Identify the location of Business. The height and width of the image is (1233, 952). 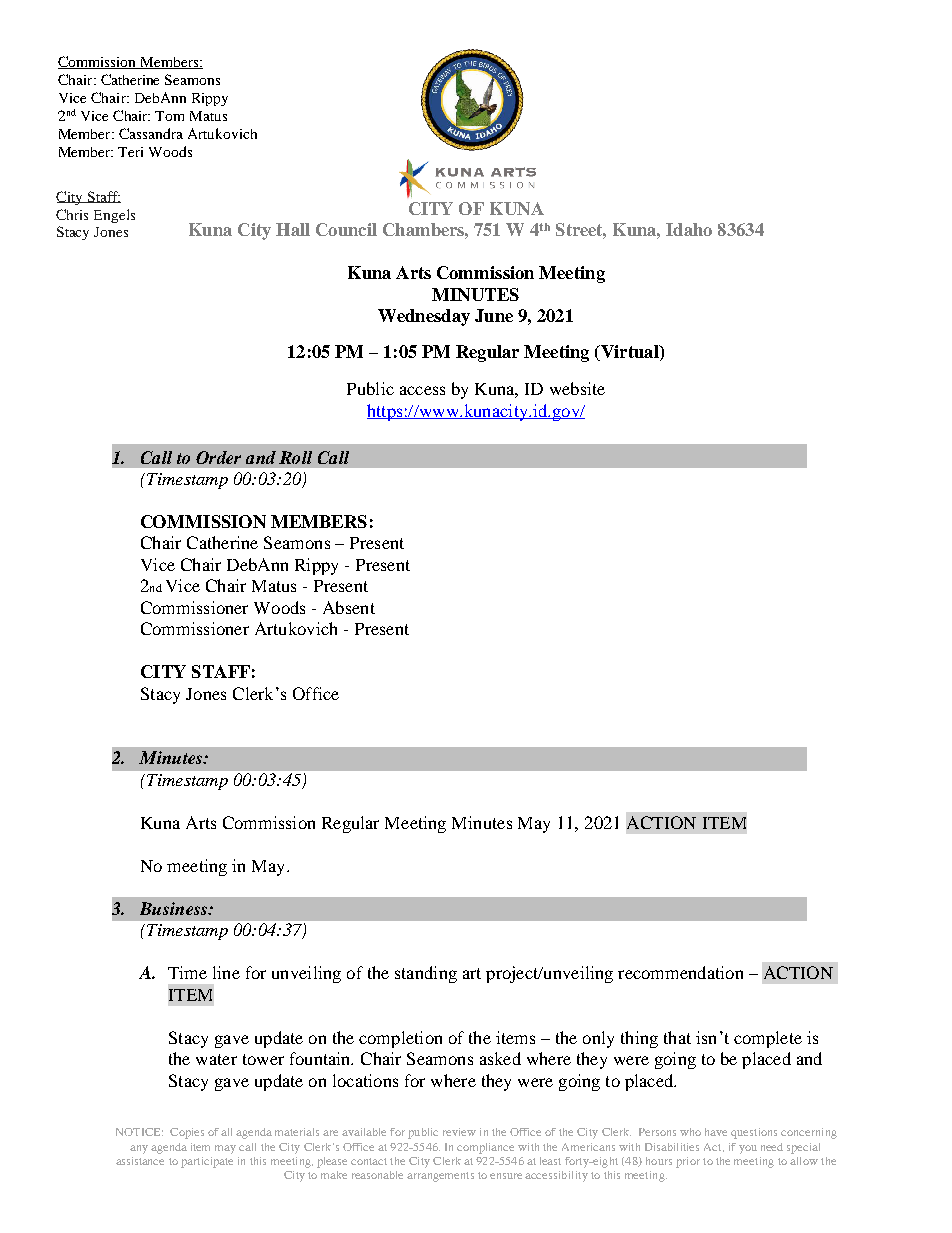
(175, 908).
